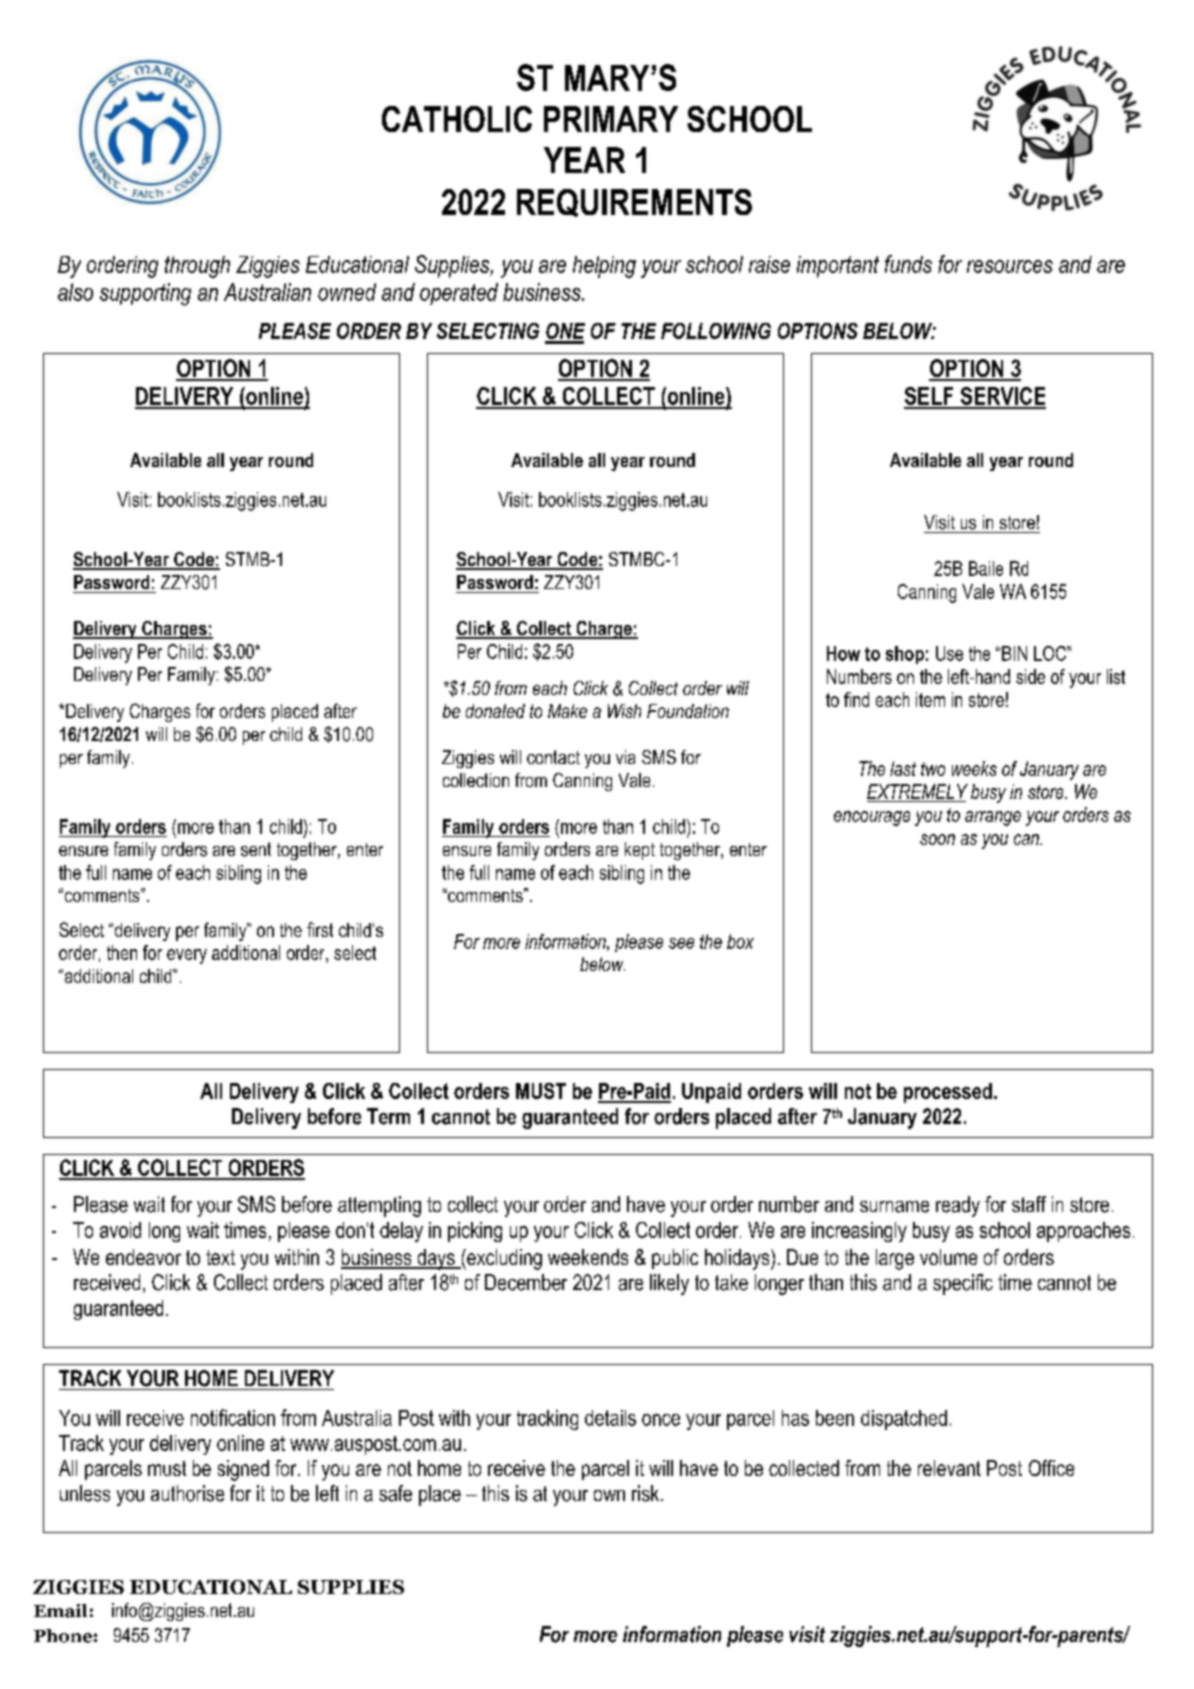  I want to click on weekends, so click(588, 1257).
